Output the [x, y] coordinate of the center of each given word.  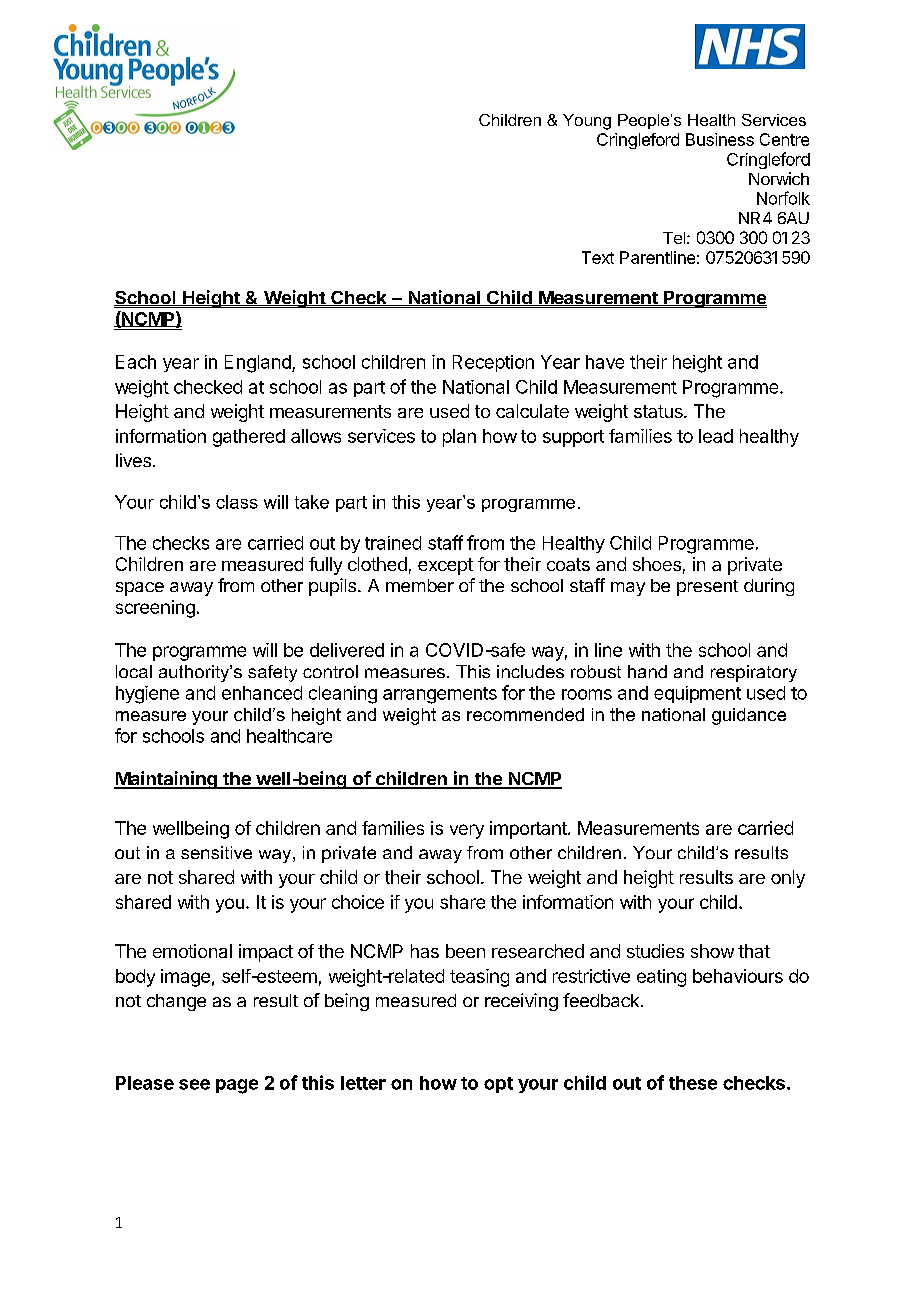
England [259, 364]
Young [587, 122]
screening [155, 609]
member [420, 585]
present [707, 588]
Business [720, 139]
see [194, 1084]
